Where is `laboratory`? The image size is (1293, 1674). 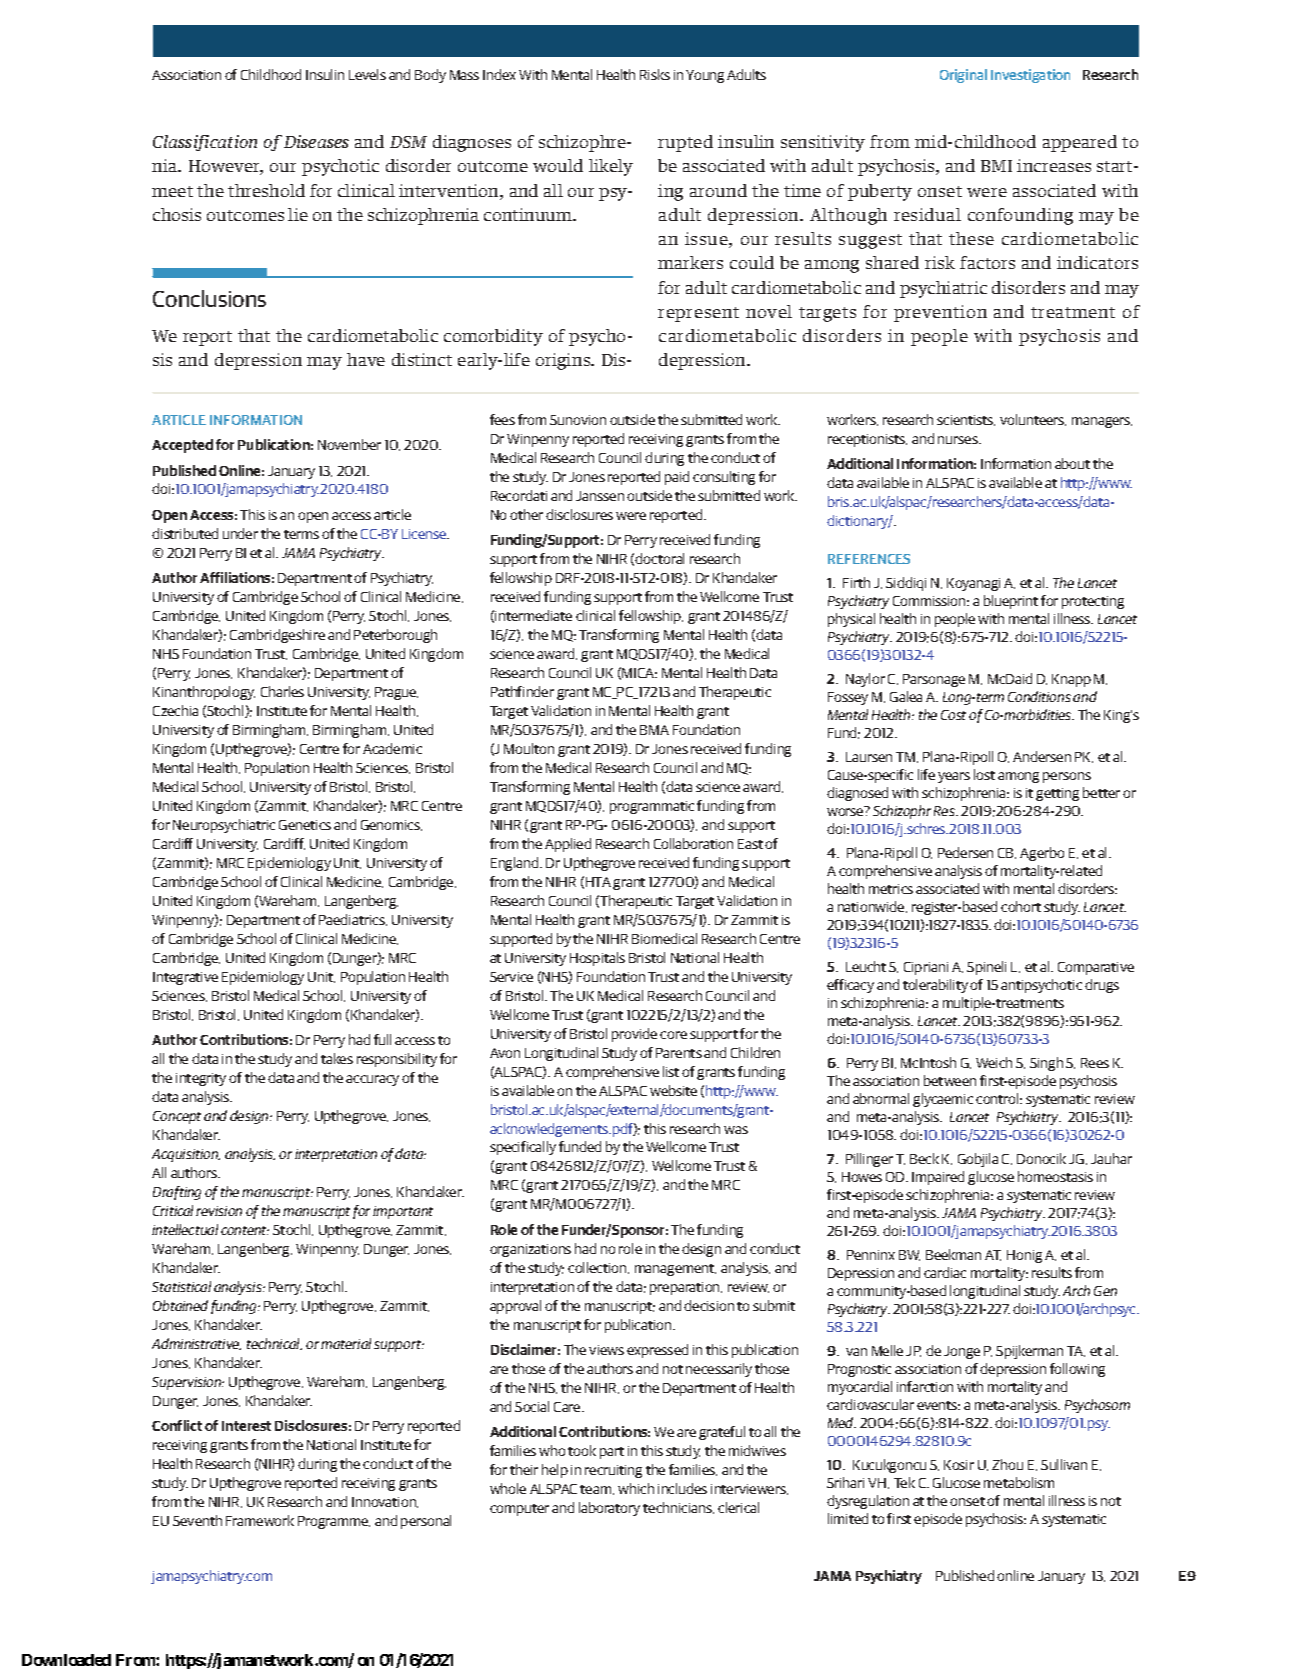 laboratory is located at coordinates (609, 1509).
